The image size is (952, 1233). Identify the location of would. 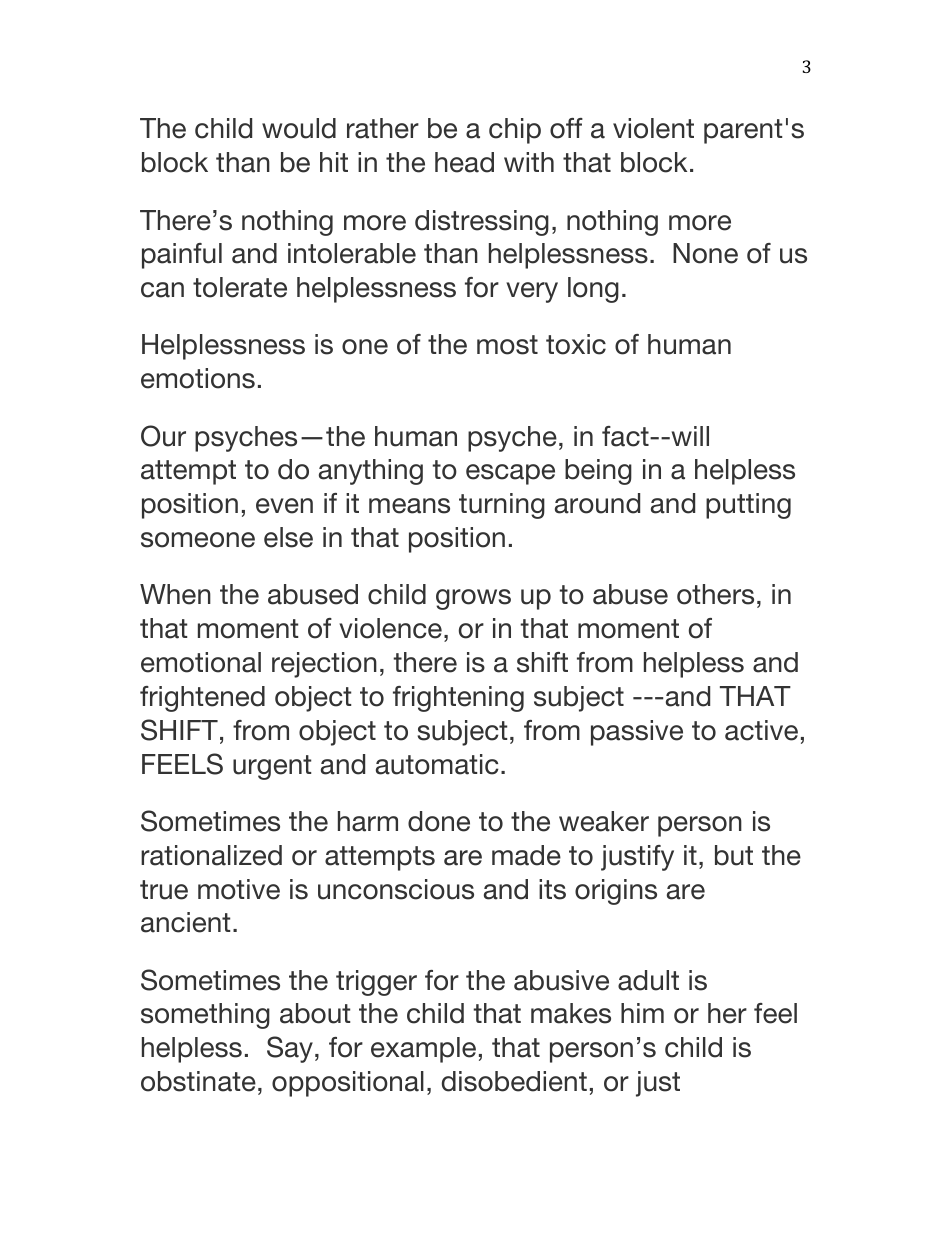
(299, 128).
